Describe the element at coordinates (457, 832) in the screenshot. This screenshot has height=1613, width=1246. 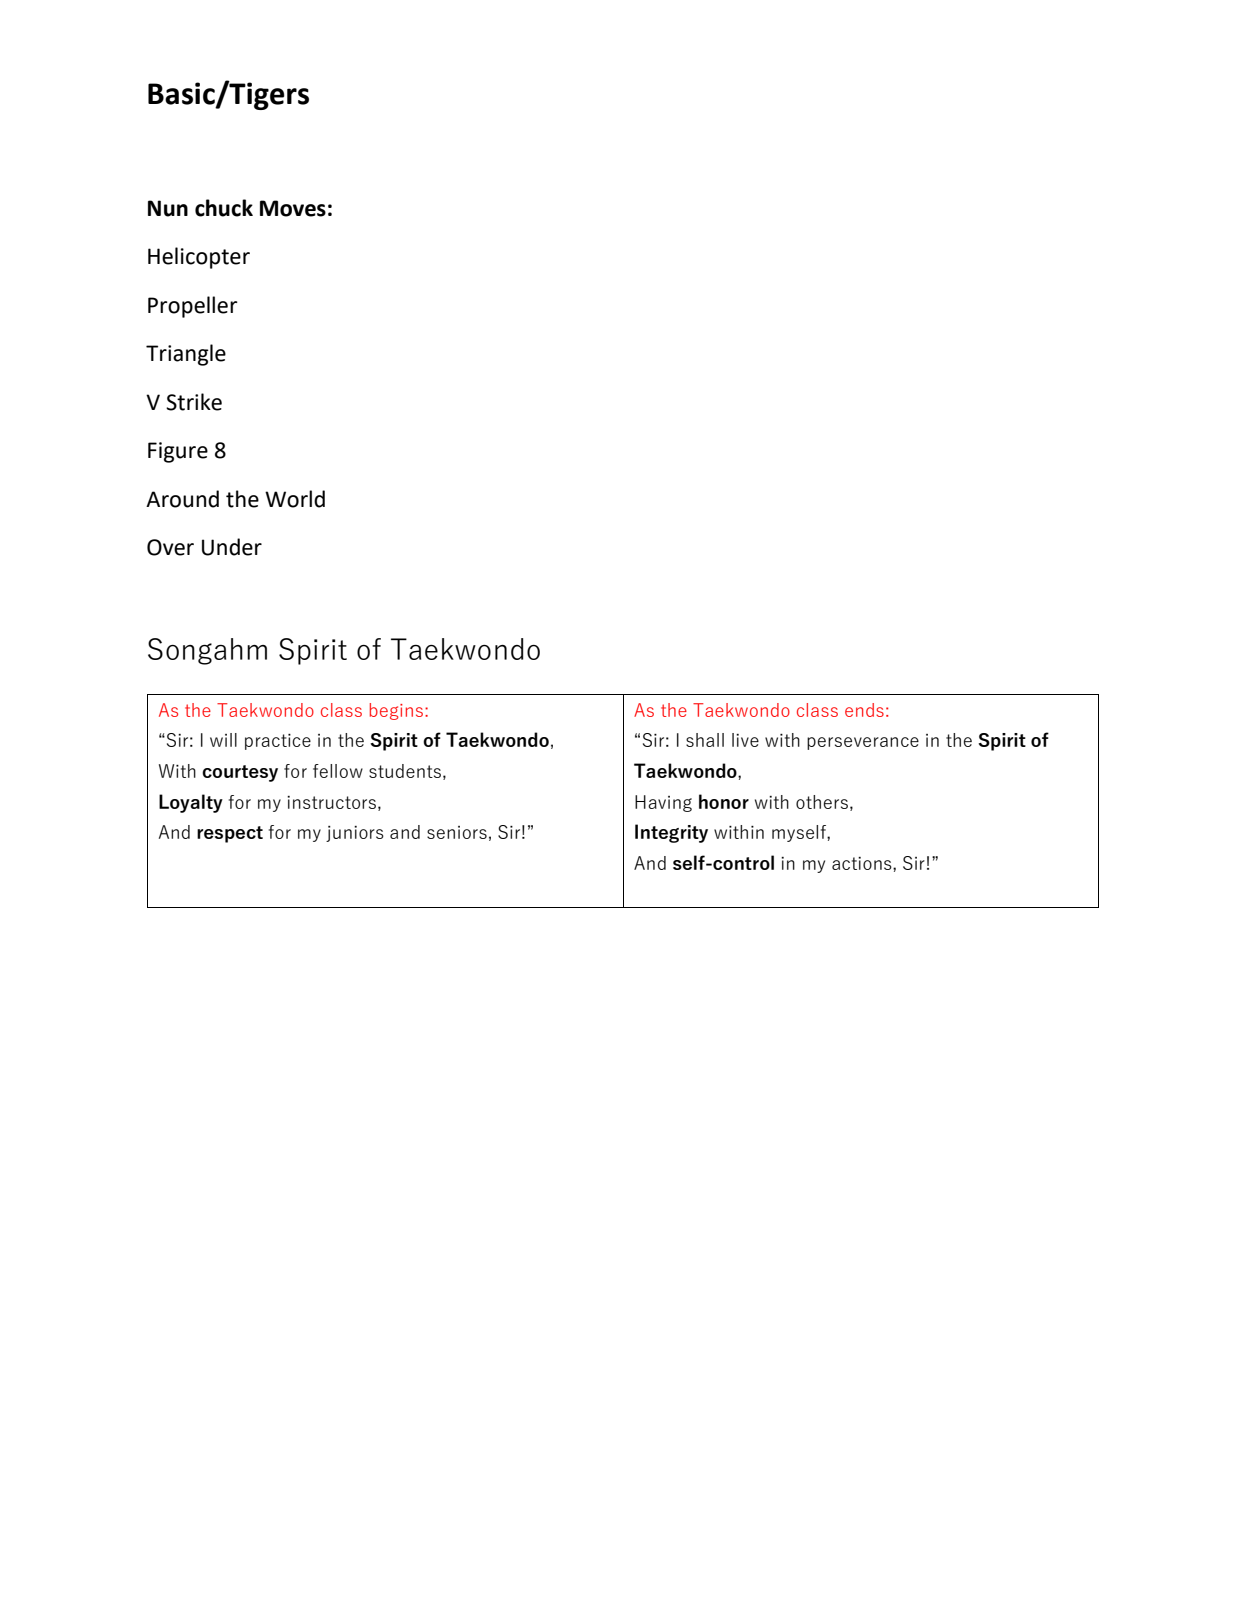
I see `seniors` at that location.
